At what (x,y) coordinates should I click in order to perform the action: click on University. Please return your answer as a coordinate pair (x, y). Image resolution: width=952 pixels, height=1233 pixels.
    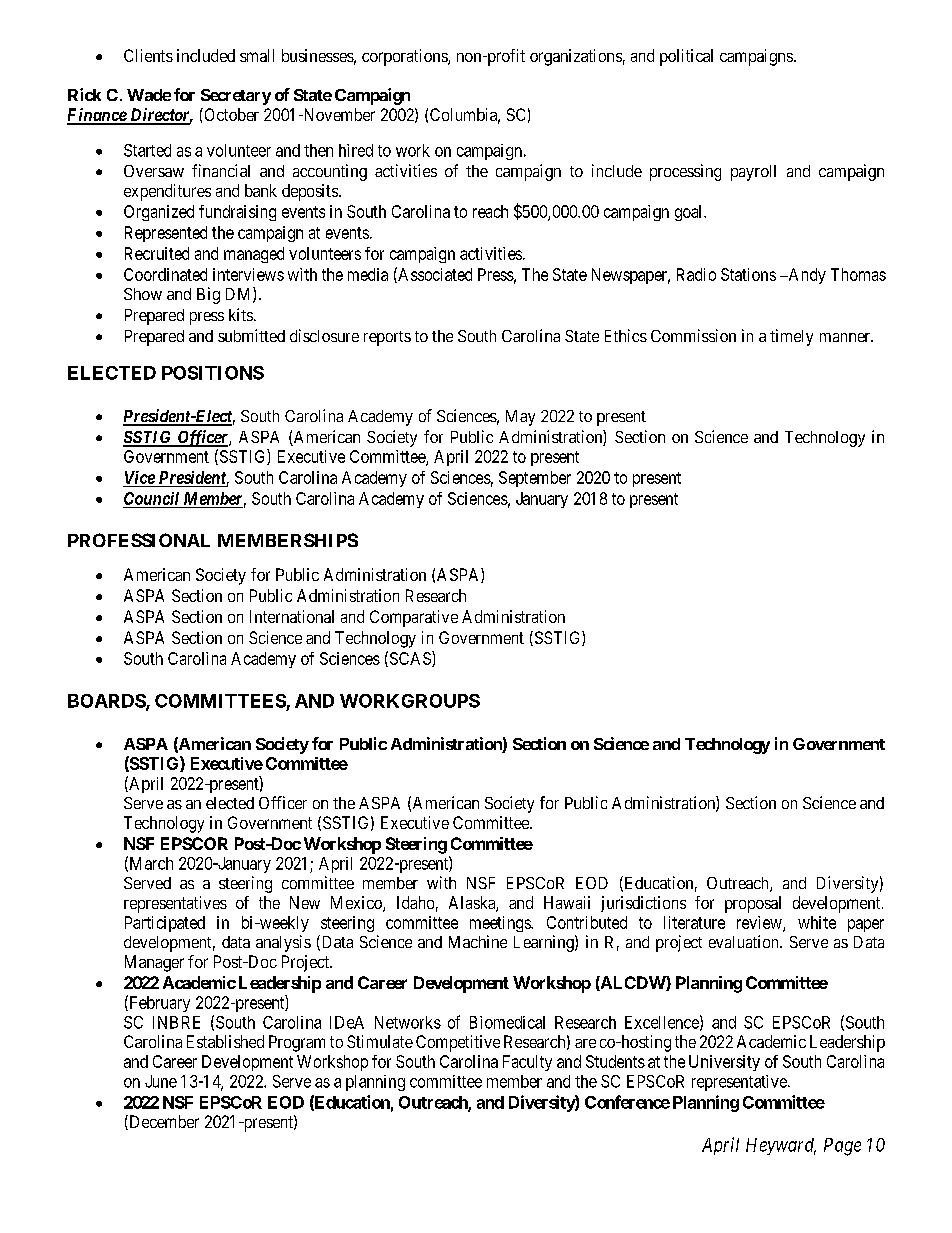
    Looking at the image, I should click on (724, 1063).
